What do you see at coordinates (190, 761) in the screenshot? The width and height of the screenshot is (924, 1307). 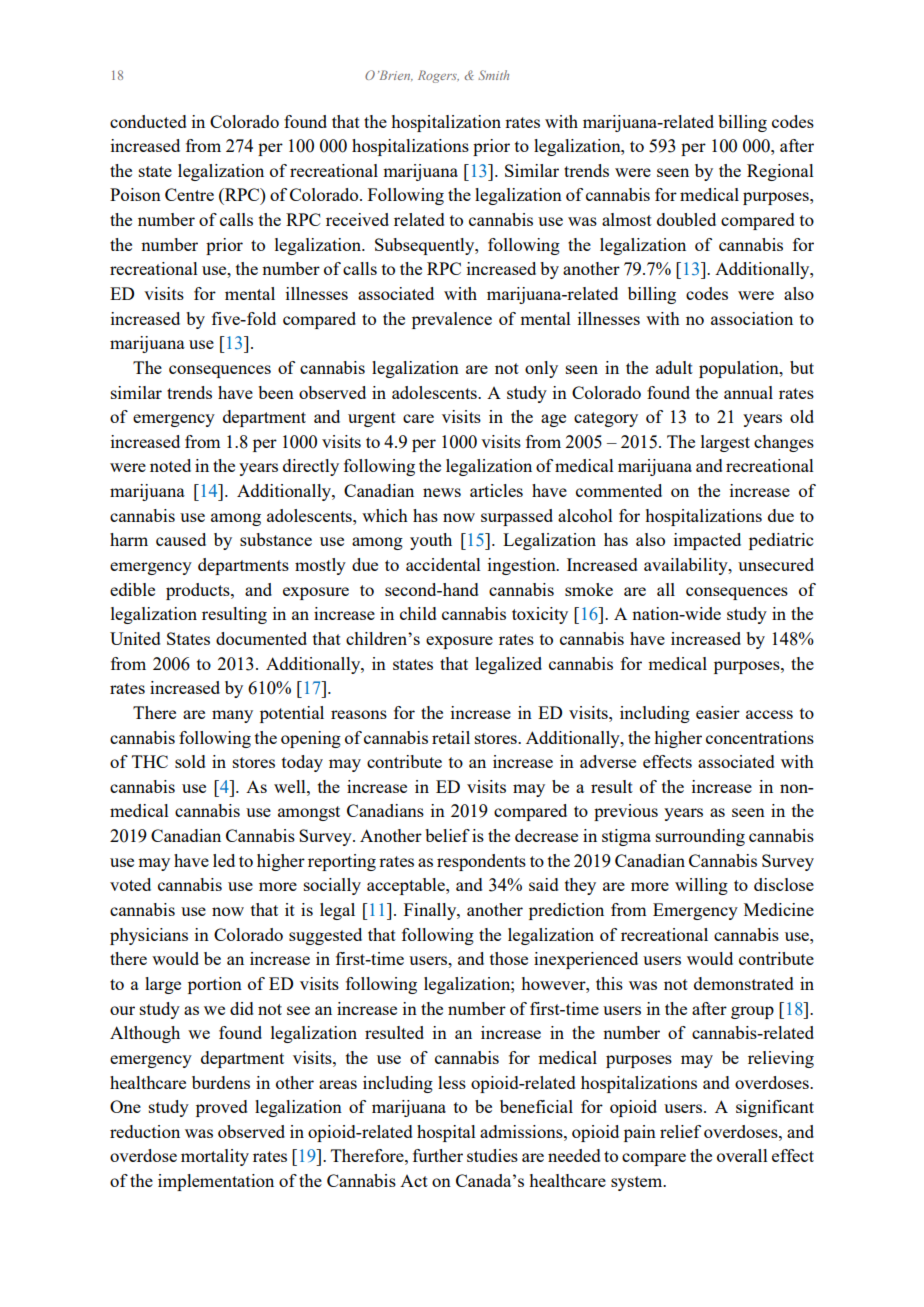 I see `sold` at bounding box center [190, 761].
